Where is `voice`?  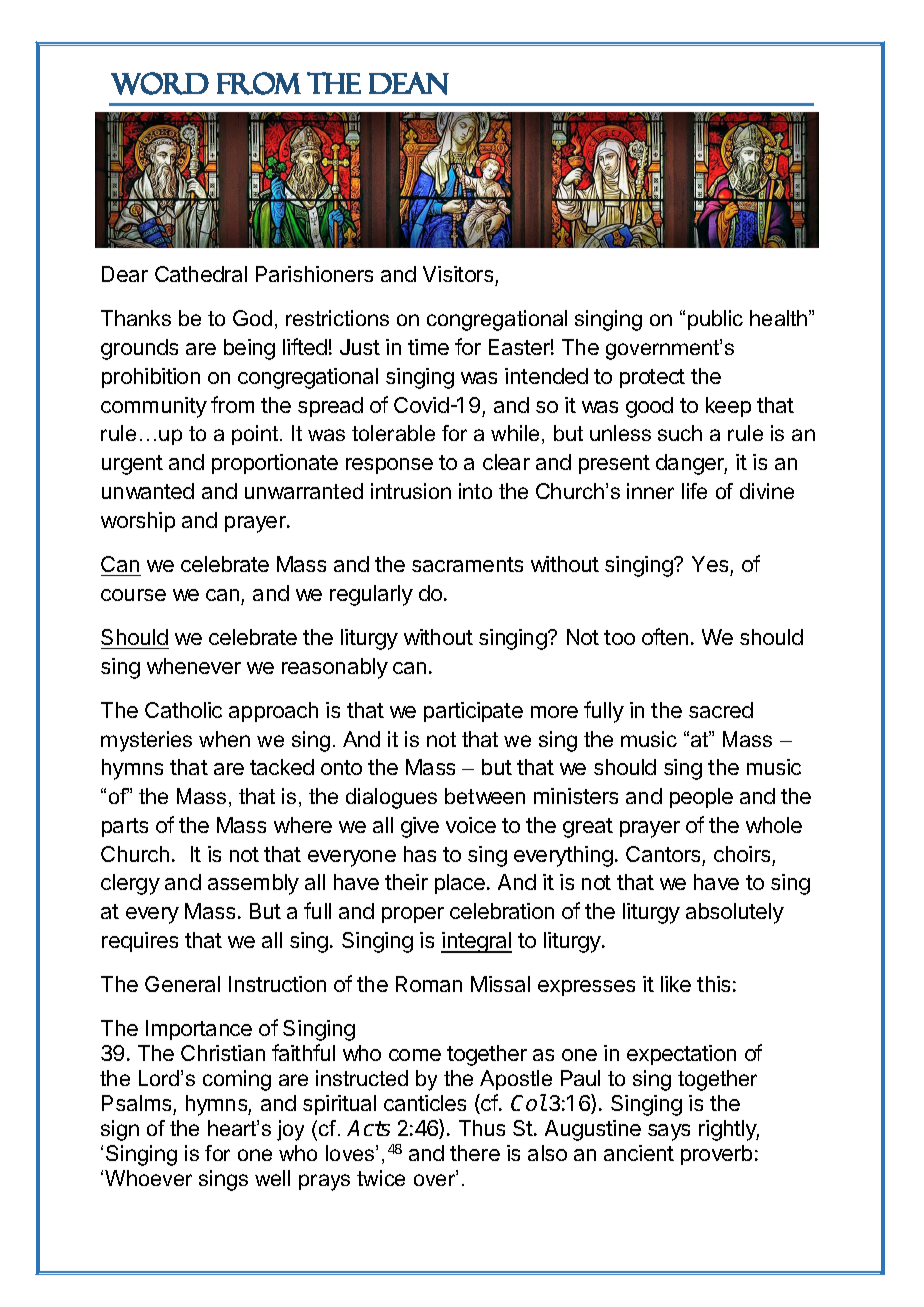 voice is located at coordinates (471, 825).
